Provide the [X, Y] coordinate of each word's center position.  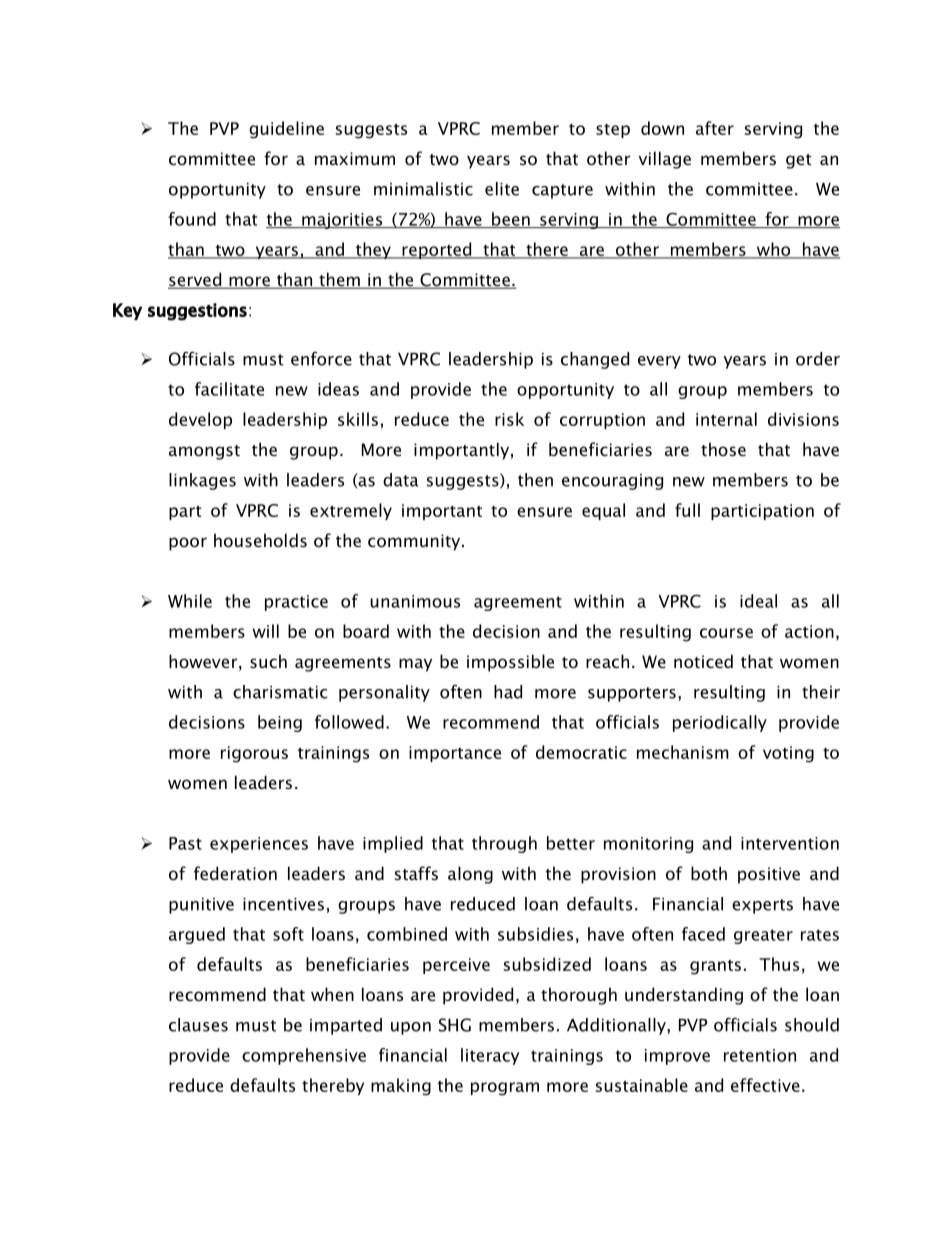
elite [502, 189]
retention [760, 1055]
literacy [490, 1056]
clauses [198, 1025]
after [715, 128]
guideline [286, 130]
